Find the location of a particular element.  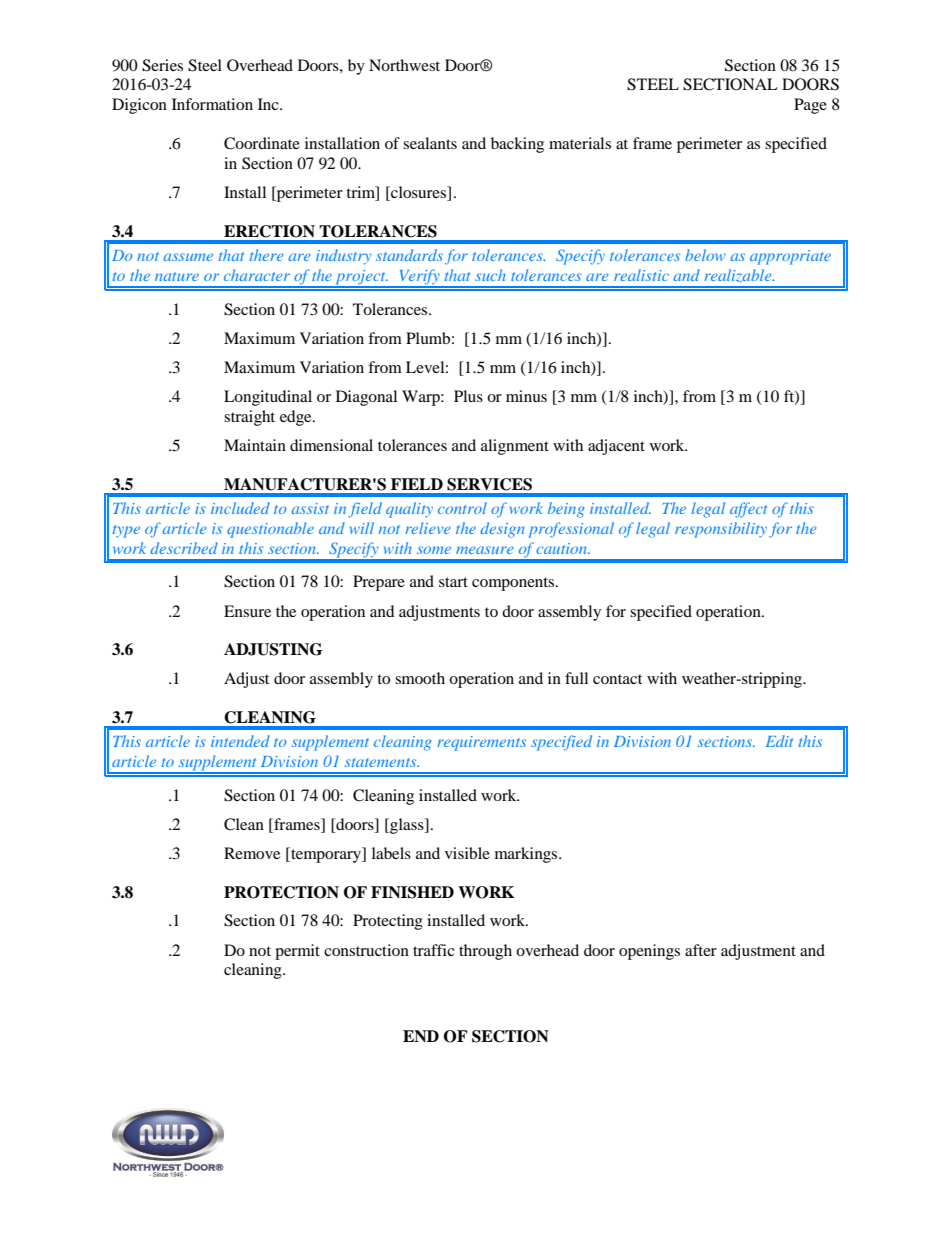

included is located at coordinates (240, 508).
